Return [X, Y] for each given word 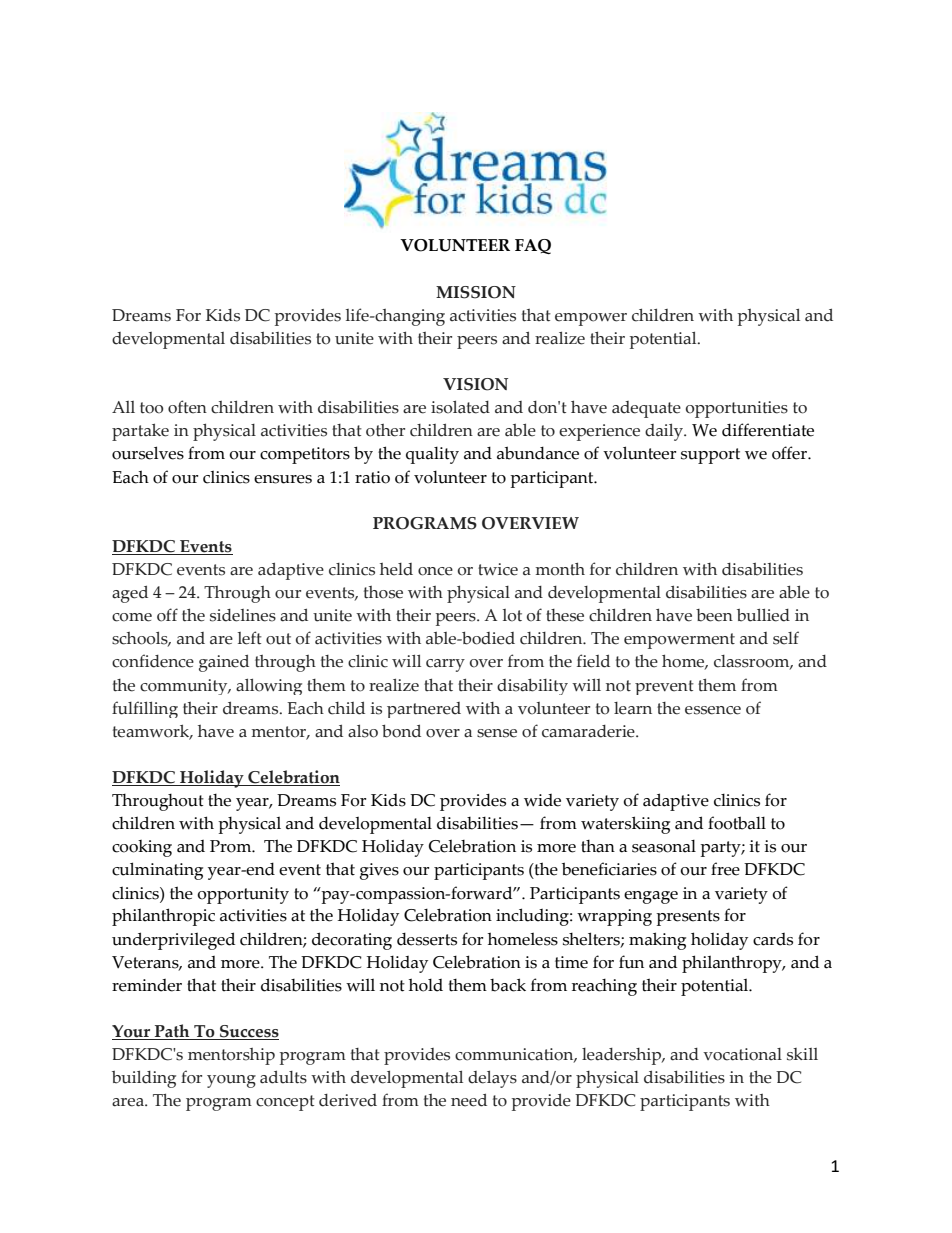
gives [379, 871]
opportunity [243, 895]
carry [445, 665]
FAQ [533, 246]
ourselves [148, 453]
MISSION [476, 292]
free [725, 869]
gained [224, 663]
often [187, 407]
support [710, 456]
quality [432, 455]
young [231, 1081]
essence [713, 710]
